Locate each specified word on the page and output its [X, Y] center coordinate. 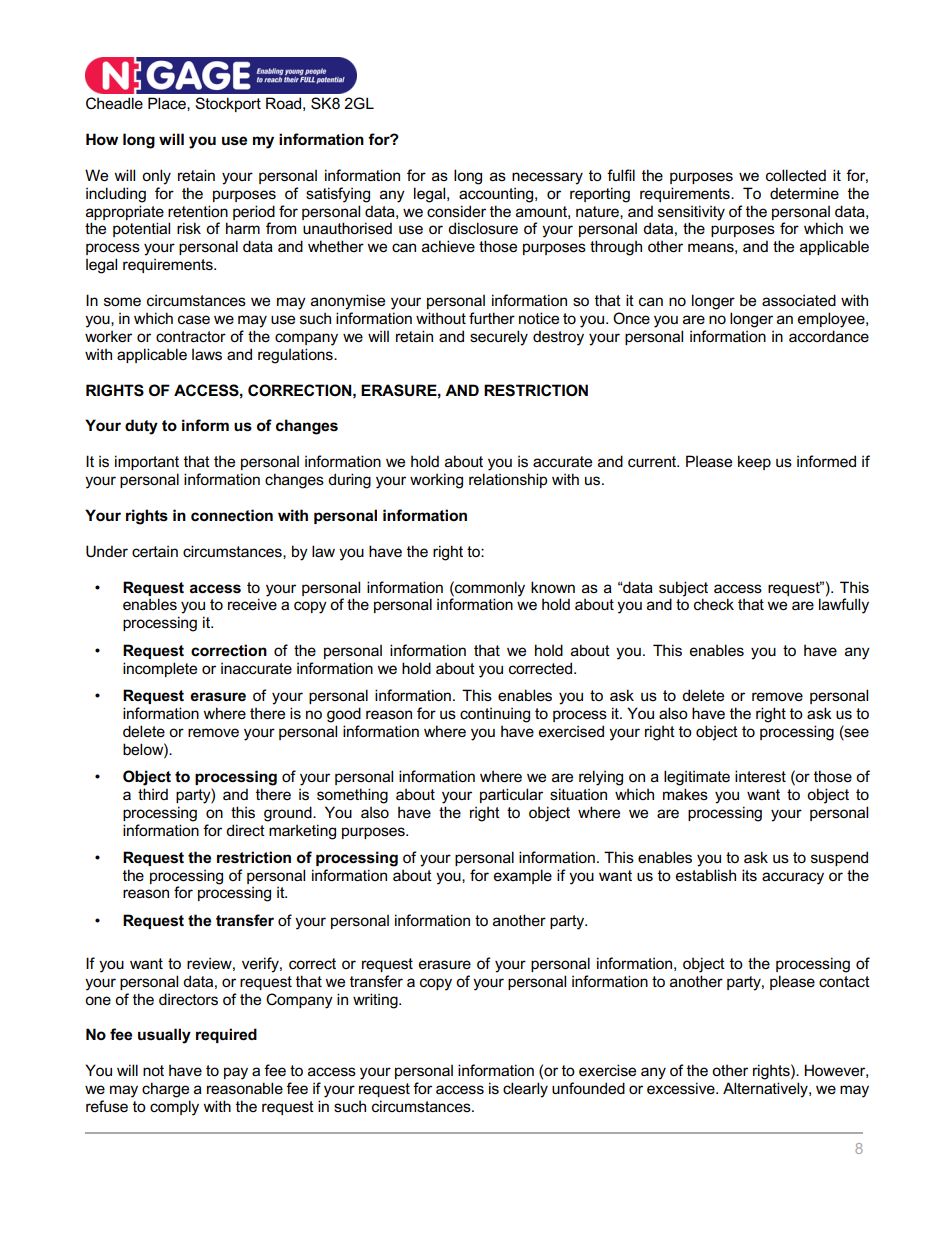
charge [165, 1090]
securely [499, 338]
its [749, 875]
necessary [547, 178]
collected [796, 175]
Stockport [228, 104]
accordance [829, 336]
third [153, 794]
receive [252, 604]
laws [207, 355]
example [523, 876]
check [714, 604]
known [553, 587]
